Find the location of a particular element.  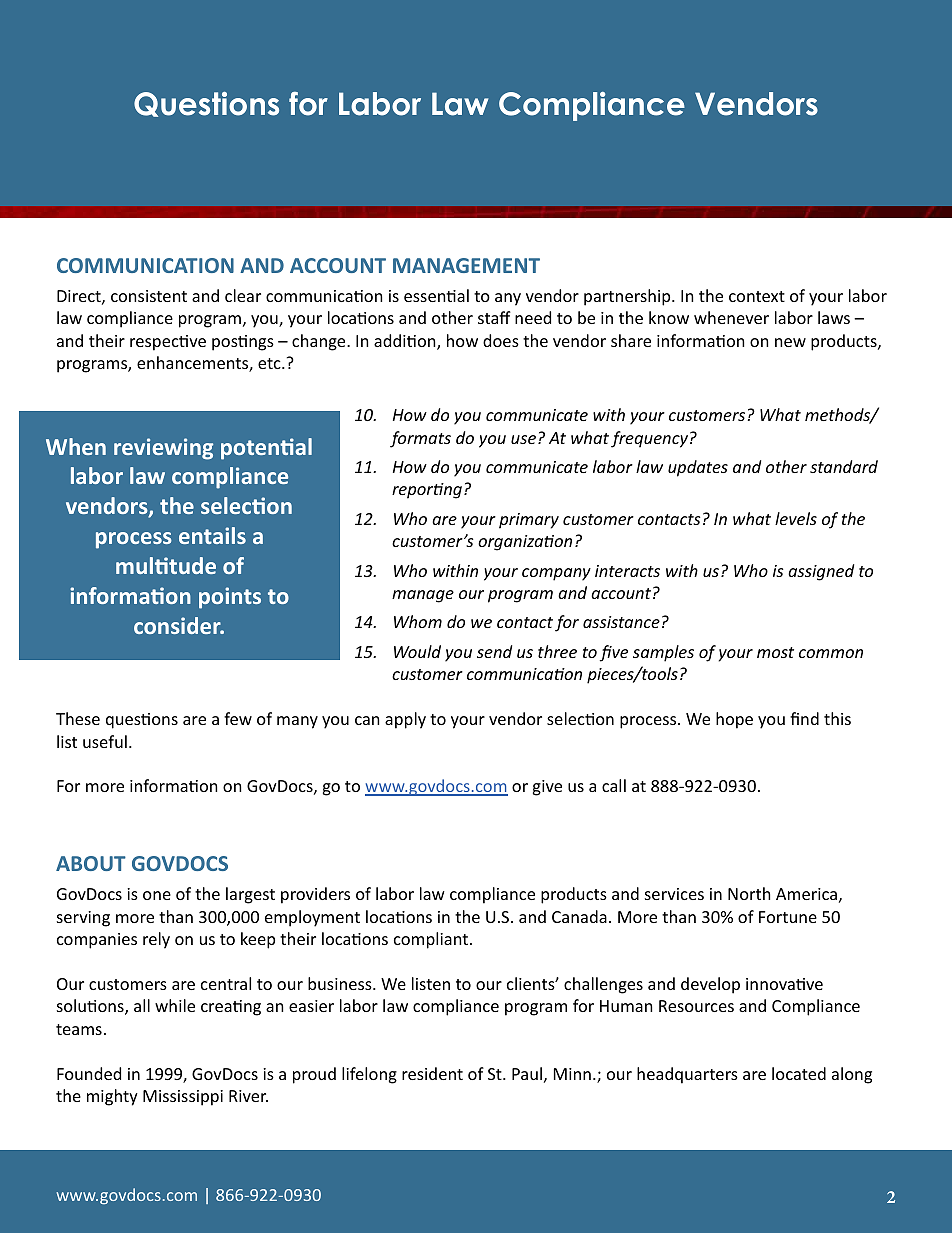

respective is located at coordinates (168, 343).
